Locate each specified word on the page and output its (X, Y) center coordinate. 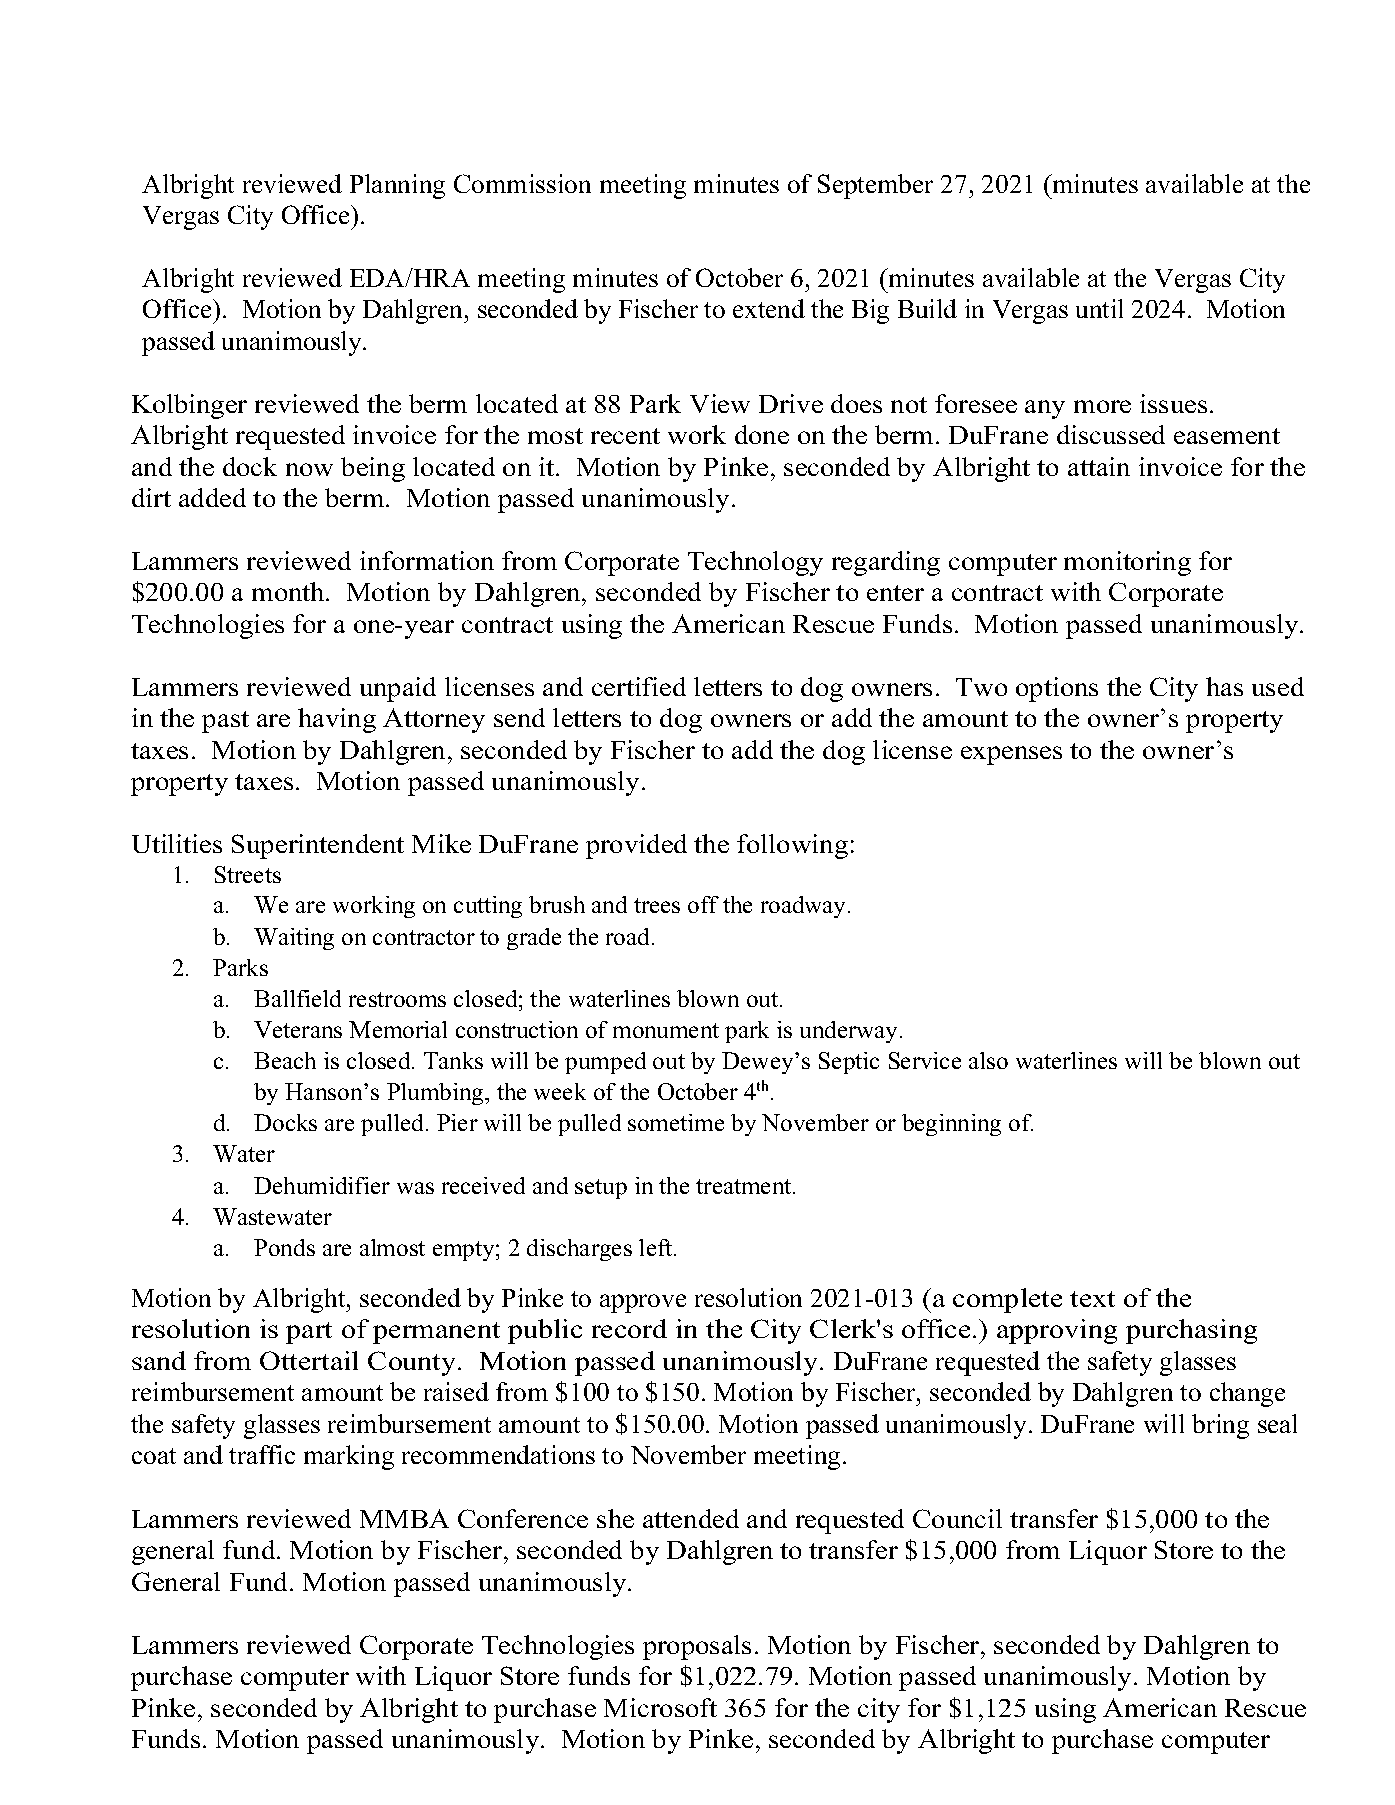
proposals (697, 1647)
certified (639, 686)
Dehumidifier (322, 1185)
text (1092, 1299)
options (1057, 689)
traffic (262, 1454)
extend (769, 308)
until (1099, 308)
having (337, 720)
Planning (397, 186)
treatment (745, 1186)
